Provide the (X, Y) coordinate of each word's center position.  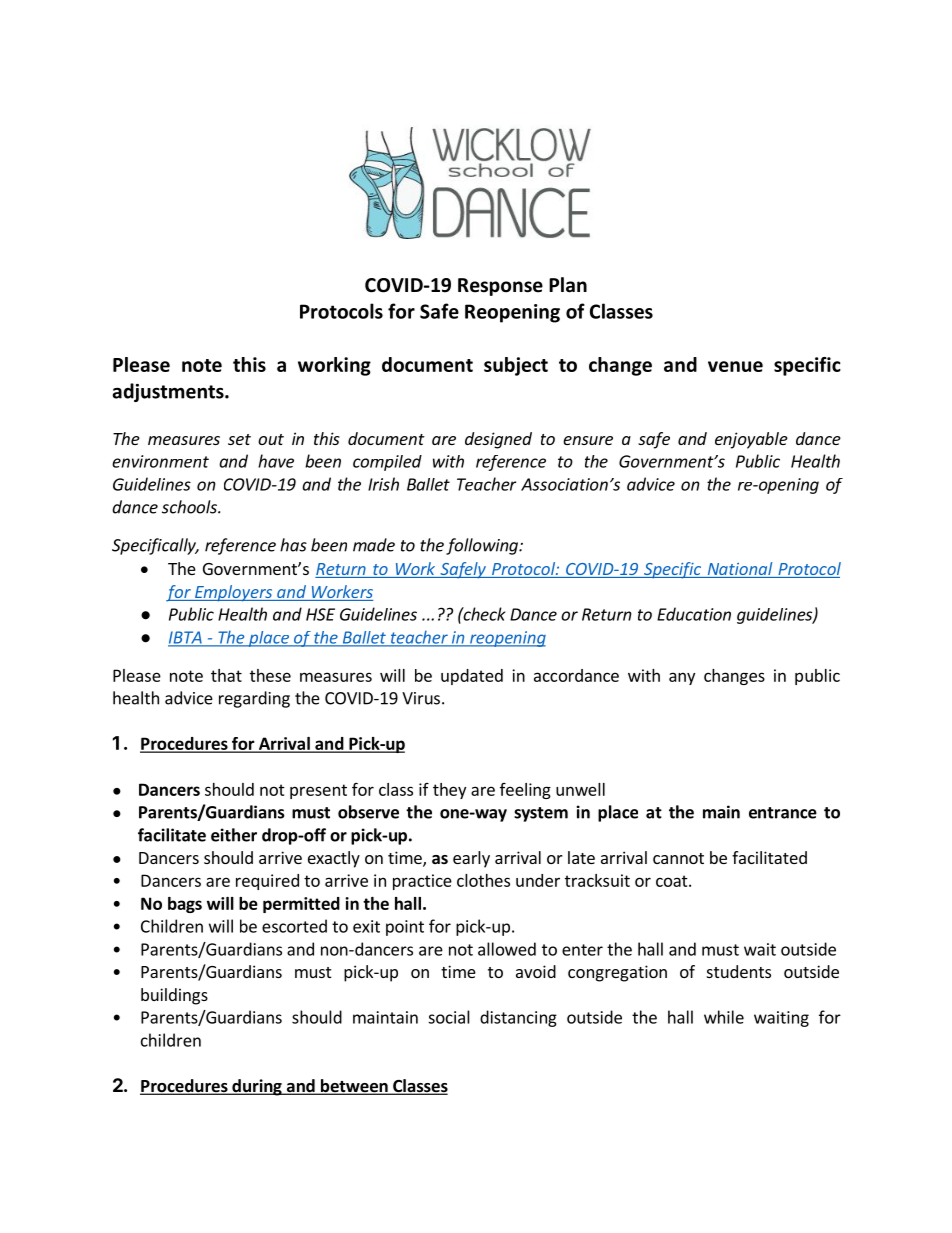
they (449, 791)
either (234, 835)
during (257, 1087)
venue (735, 366)
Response (500, 287)
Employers (233, 593)
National (740, 570)
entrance (783, 813)
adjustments (169, 392)
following (483, 546)
